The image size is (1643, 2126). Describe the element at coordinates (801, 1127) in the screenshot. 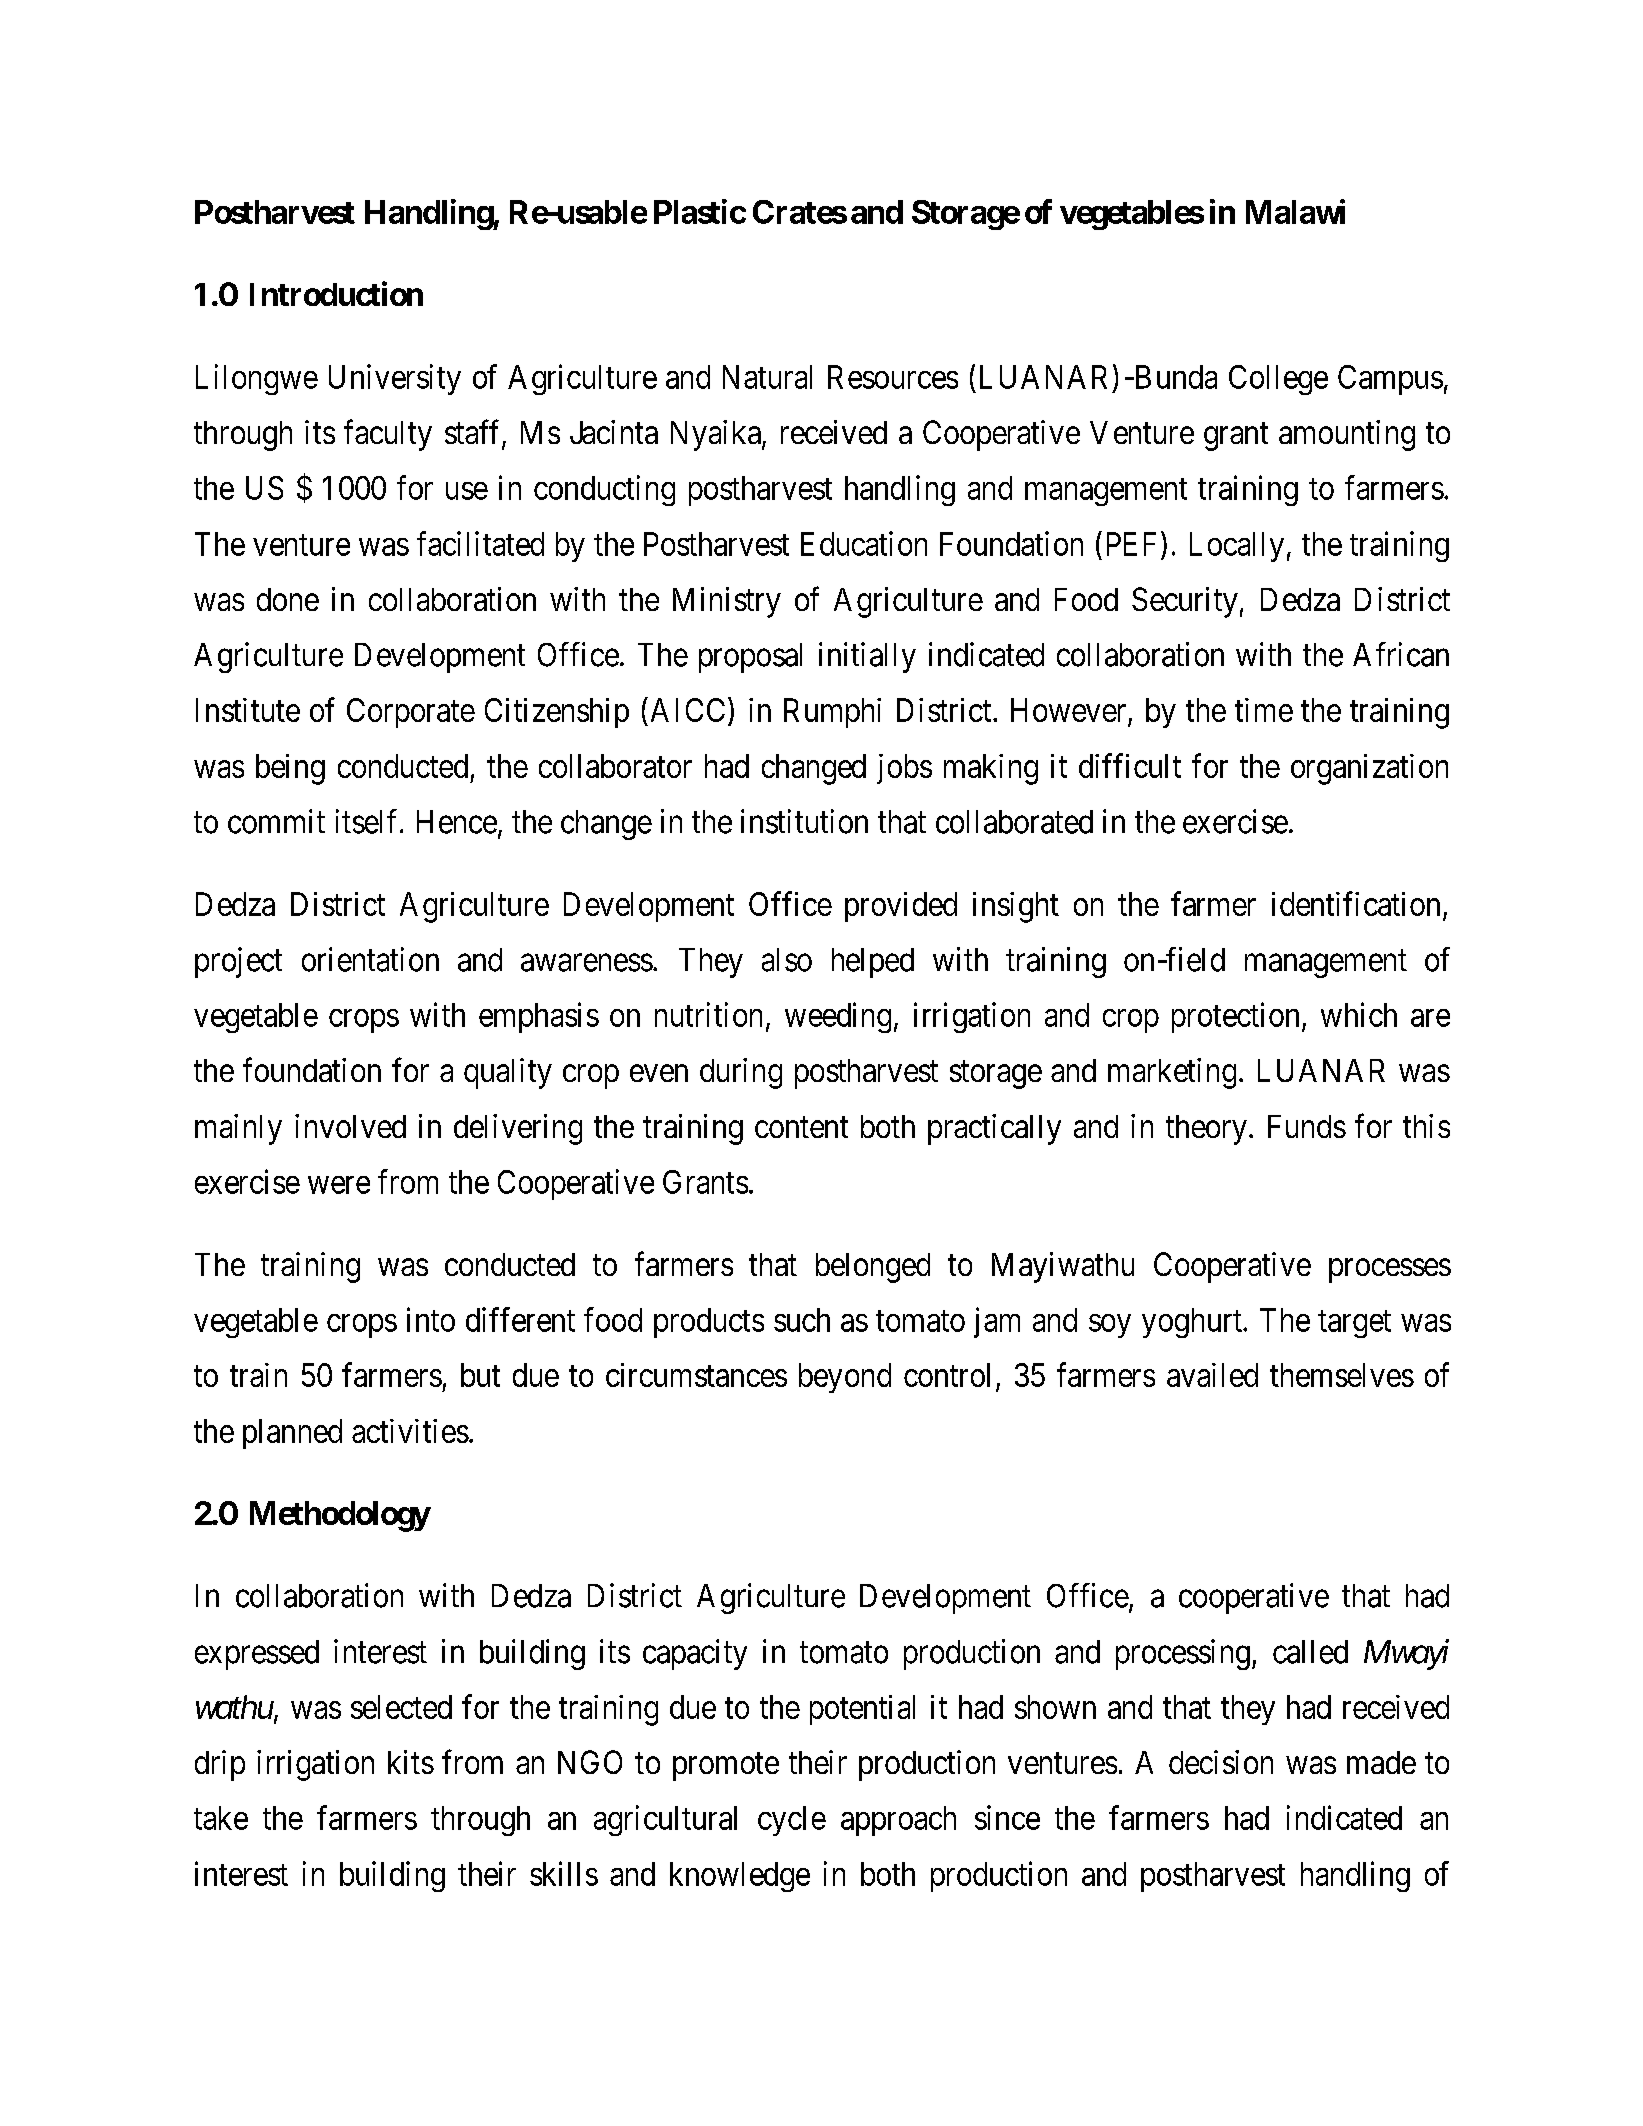

I see `content` at that location.
